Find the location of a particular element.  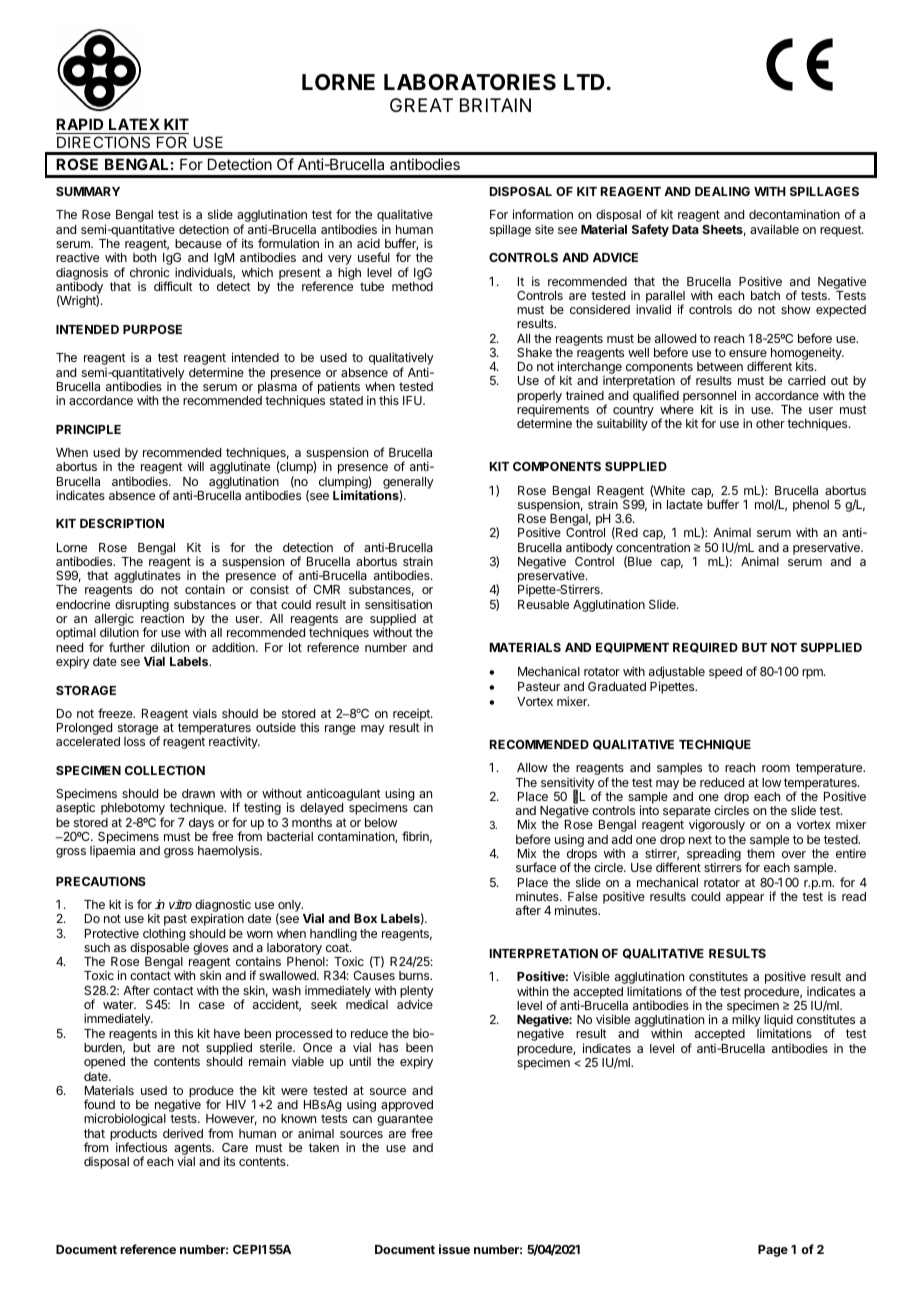

will is located at coordinates (196, 466).
